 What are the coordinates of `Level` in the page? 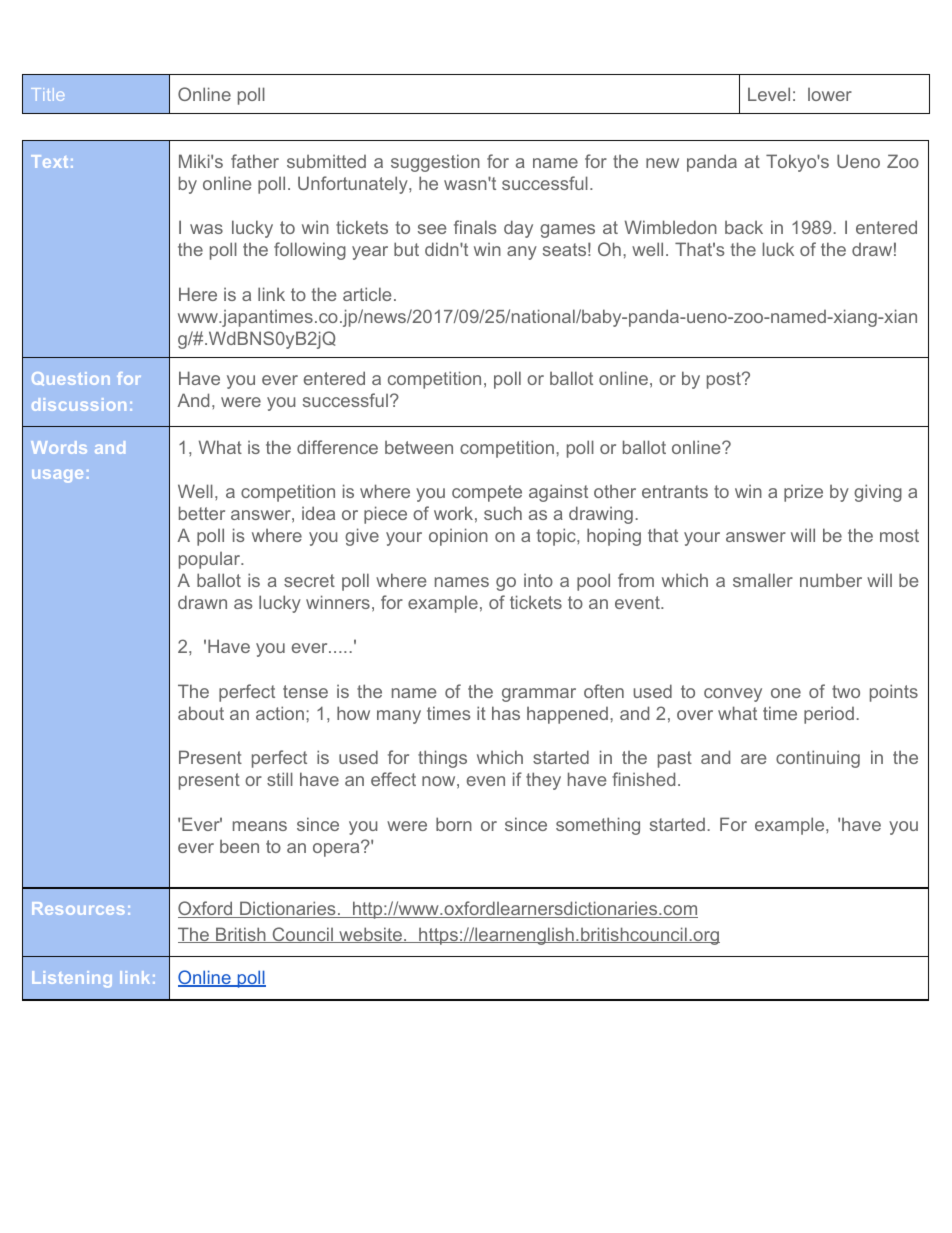 It's located at (769, 94).
